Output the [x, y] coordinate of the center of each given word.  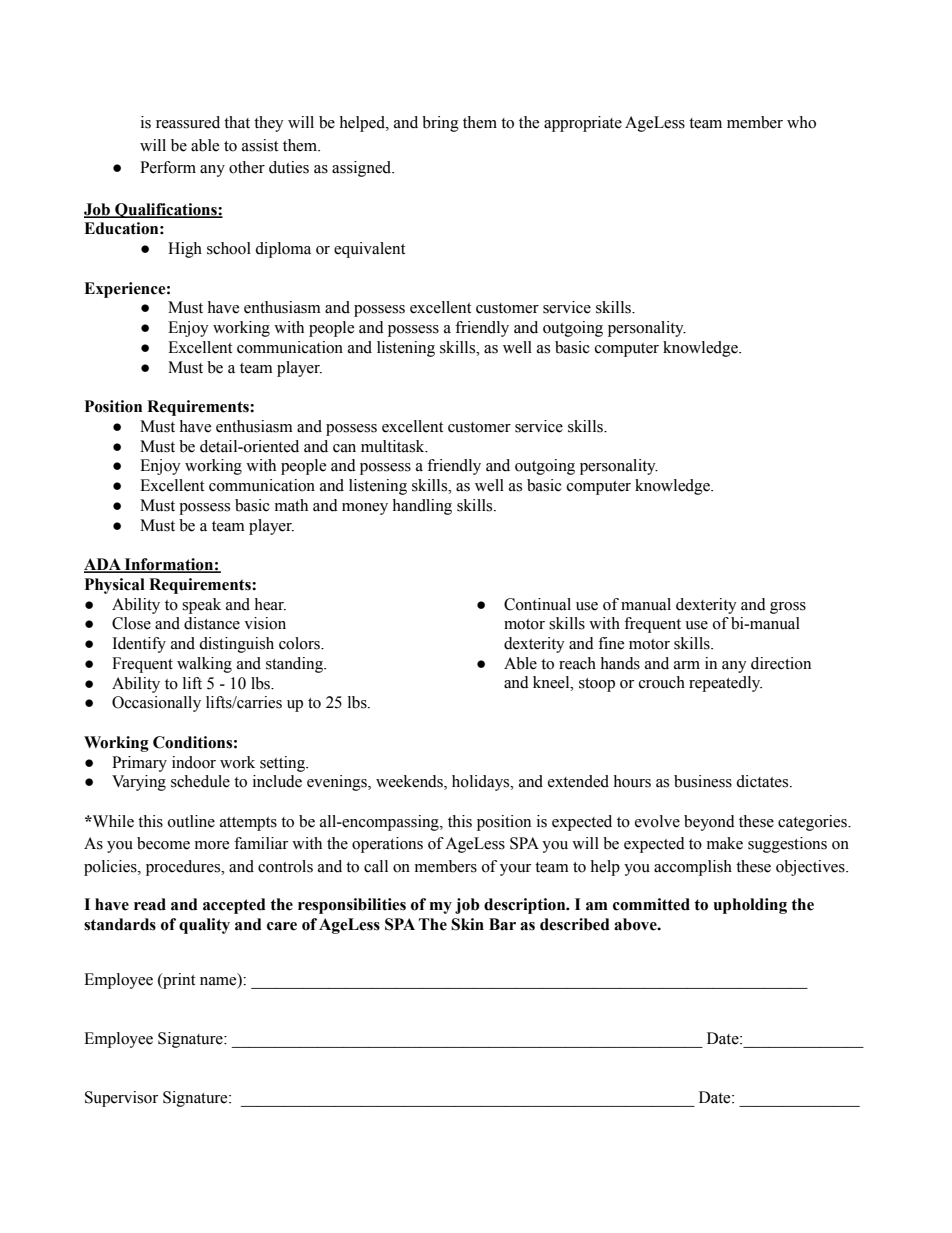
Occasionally [156, 704]
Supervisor [121, 1099]
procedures [184, 868]
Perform [168, 167]
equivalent [369, 250]
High [185, 250]
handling [422, 507]
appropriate [583, 124]
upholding [750, 906]
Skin [467, 924]
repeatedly [725, 684]
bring [440, 124]
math [291, 505]
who [801, 122]
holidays [482, 783]
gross [788, 608]
